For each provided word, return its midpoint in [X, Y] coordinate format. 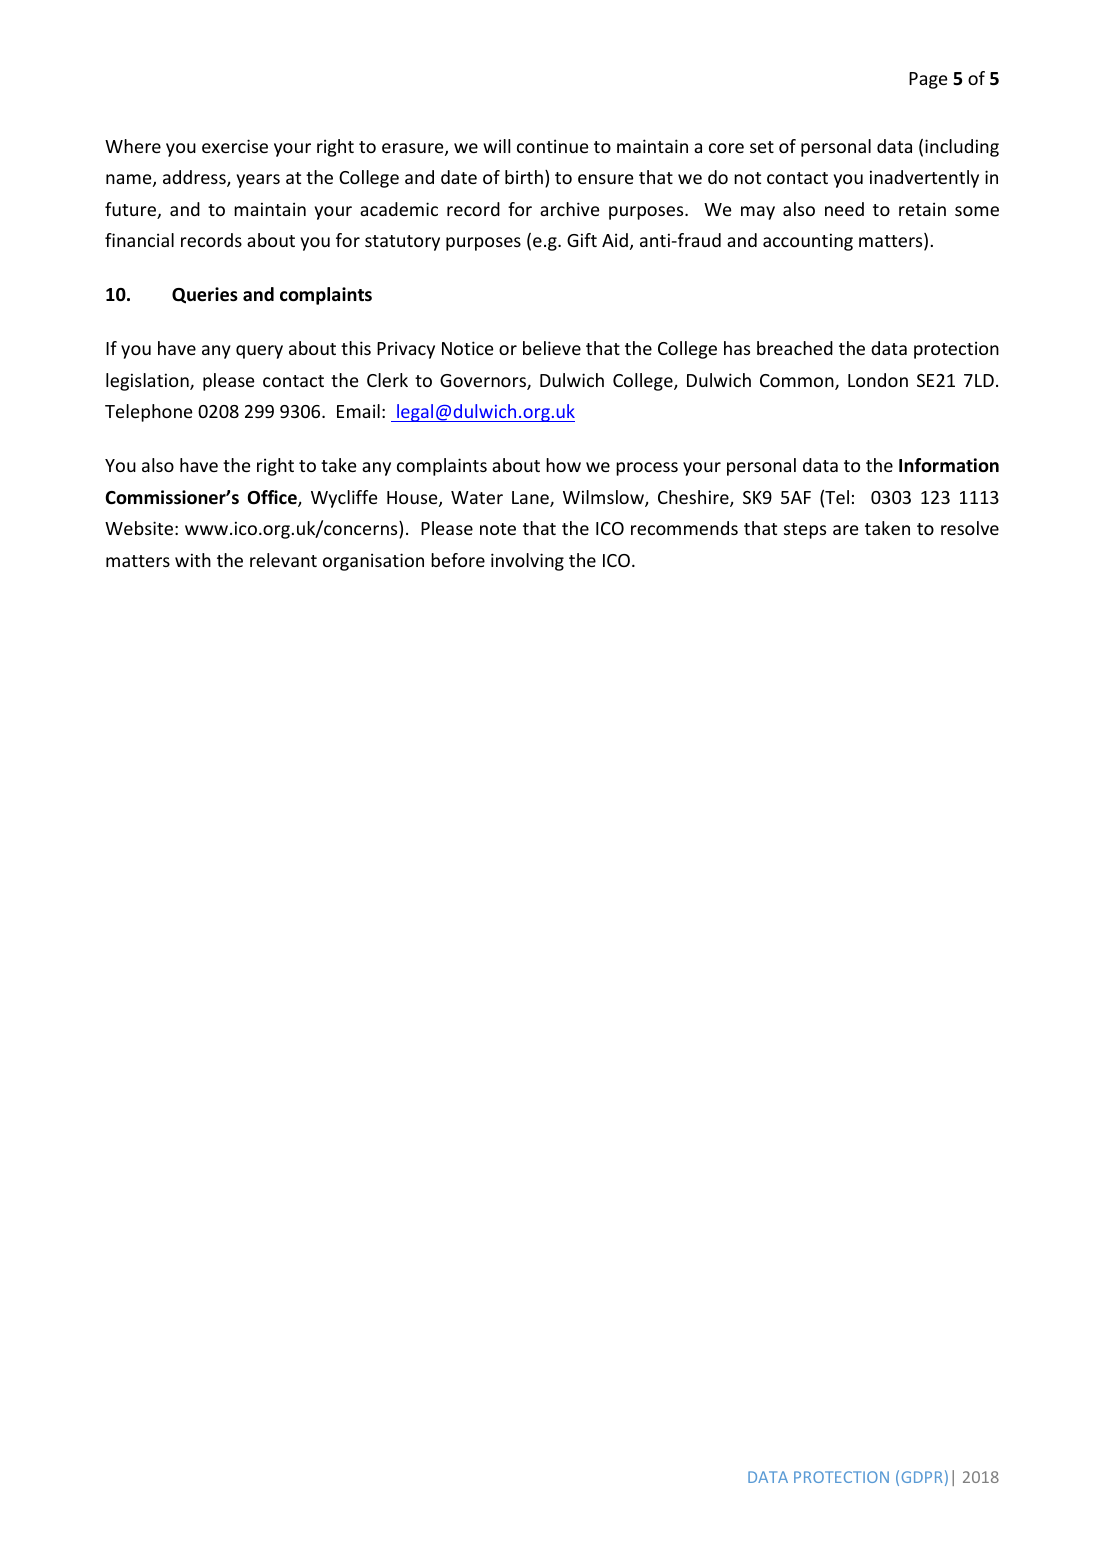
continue [553, 146]
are [846, 530]
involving [527, 562]
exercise [235, 146]
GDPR [922, 1477]
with [193, 560]
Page [928, 80]
